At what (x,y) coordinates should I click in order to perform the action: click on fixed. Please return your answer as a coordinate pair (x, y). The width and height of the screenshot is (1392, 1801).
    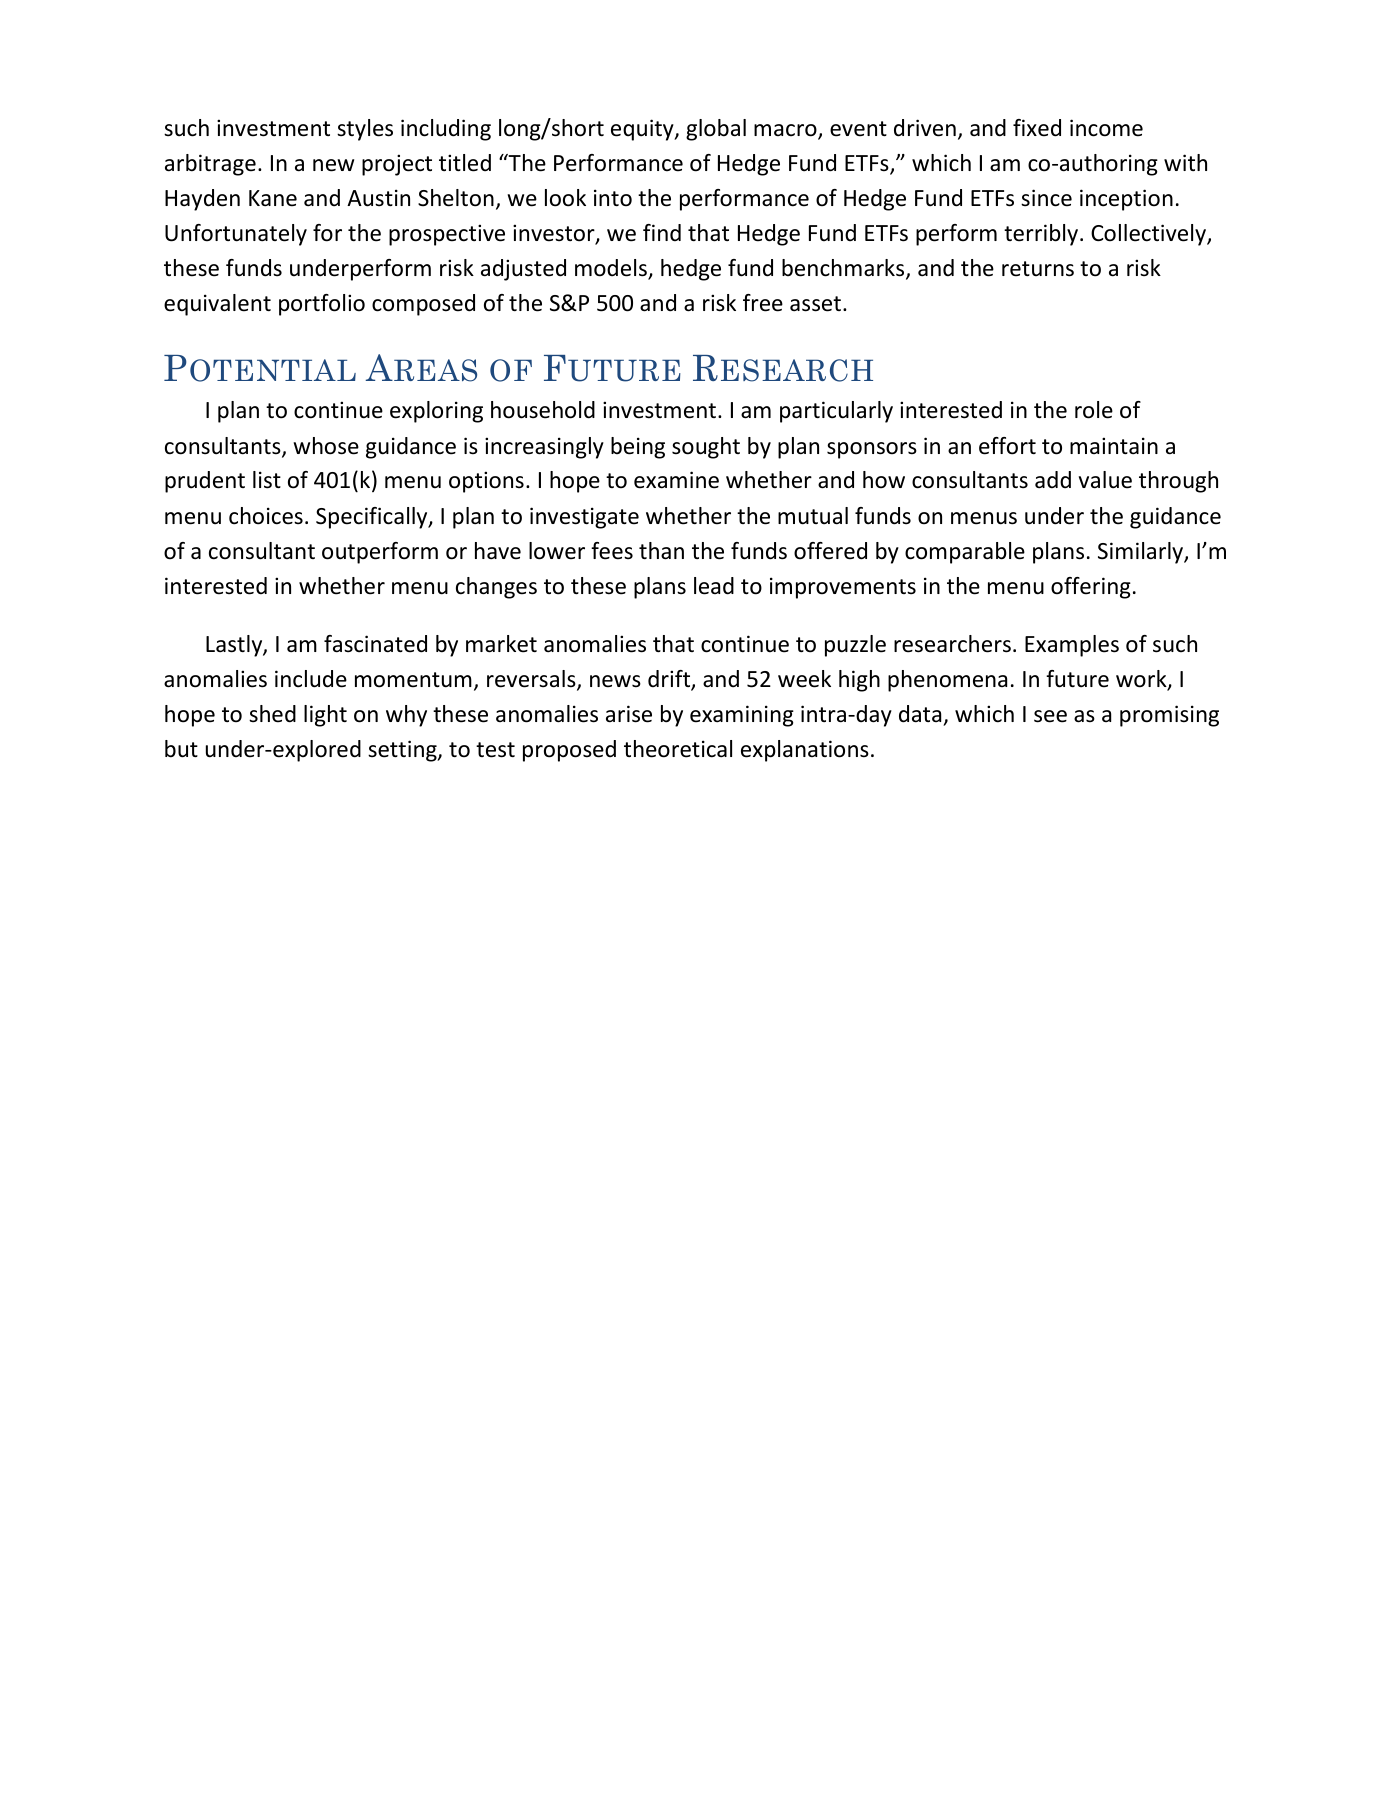
    Looking at the image, I should click on (1037, 128).
